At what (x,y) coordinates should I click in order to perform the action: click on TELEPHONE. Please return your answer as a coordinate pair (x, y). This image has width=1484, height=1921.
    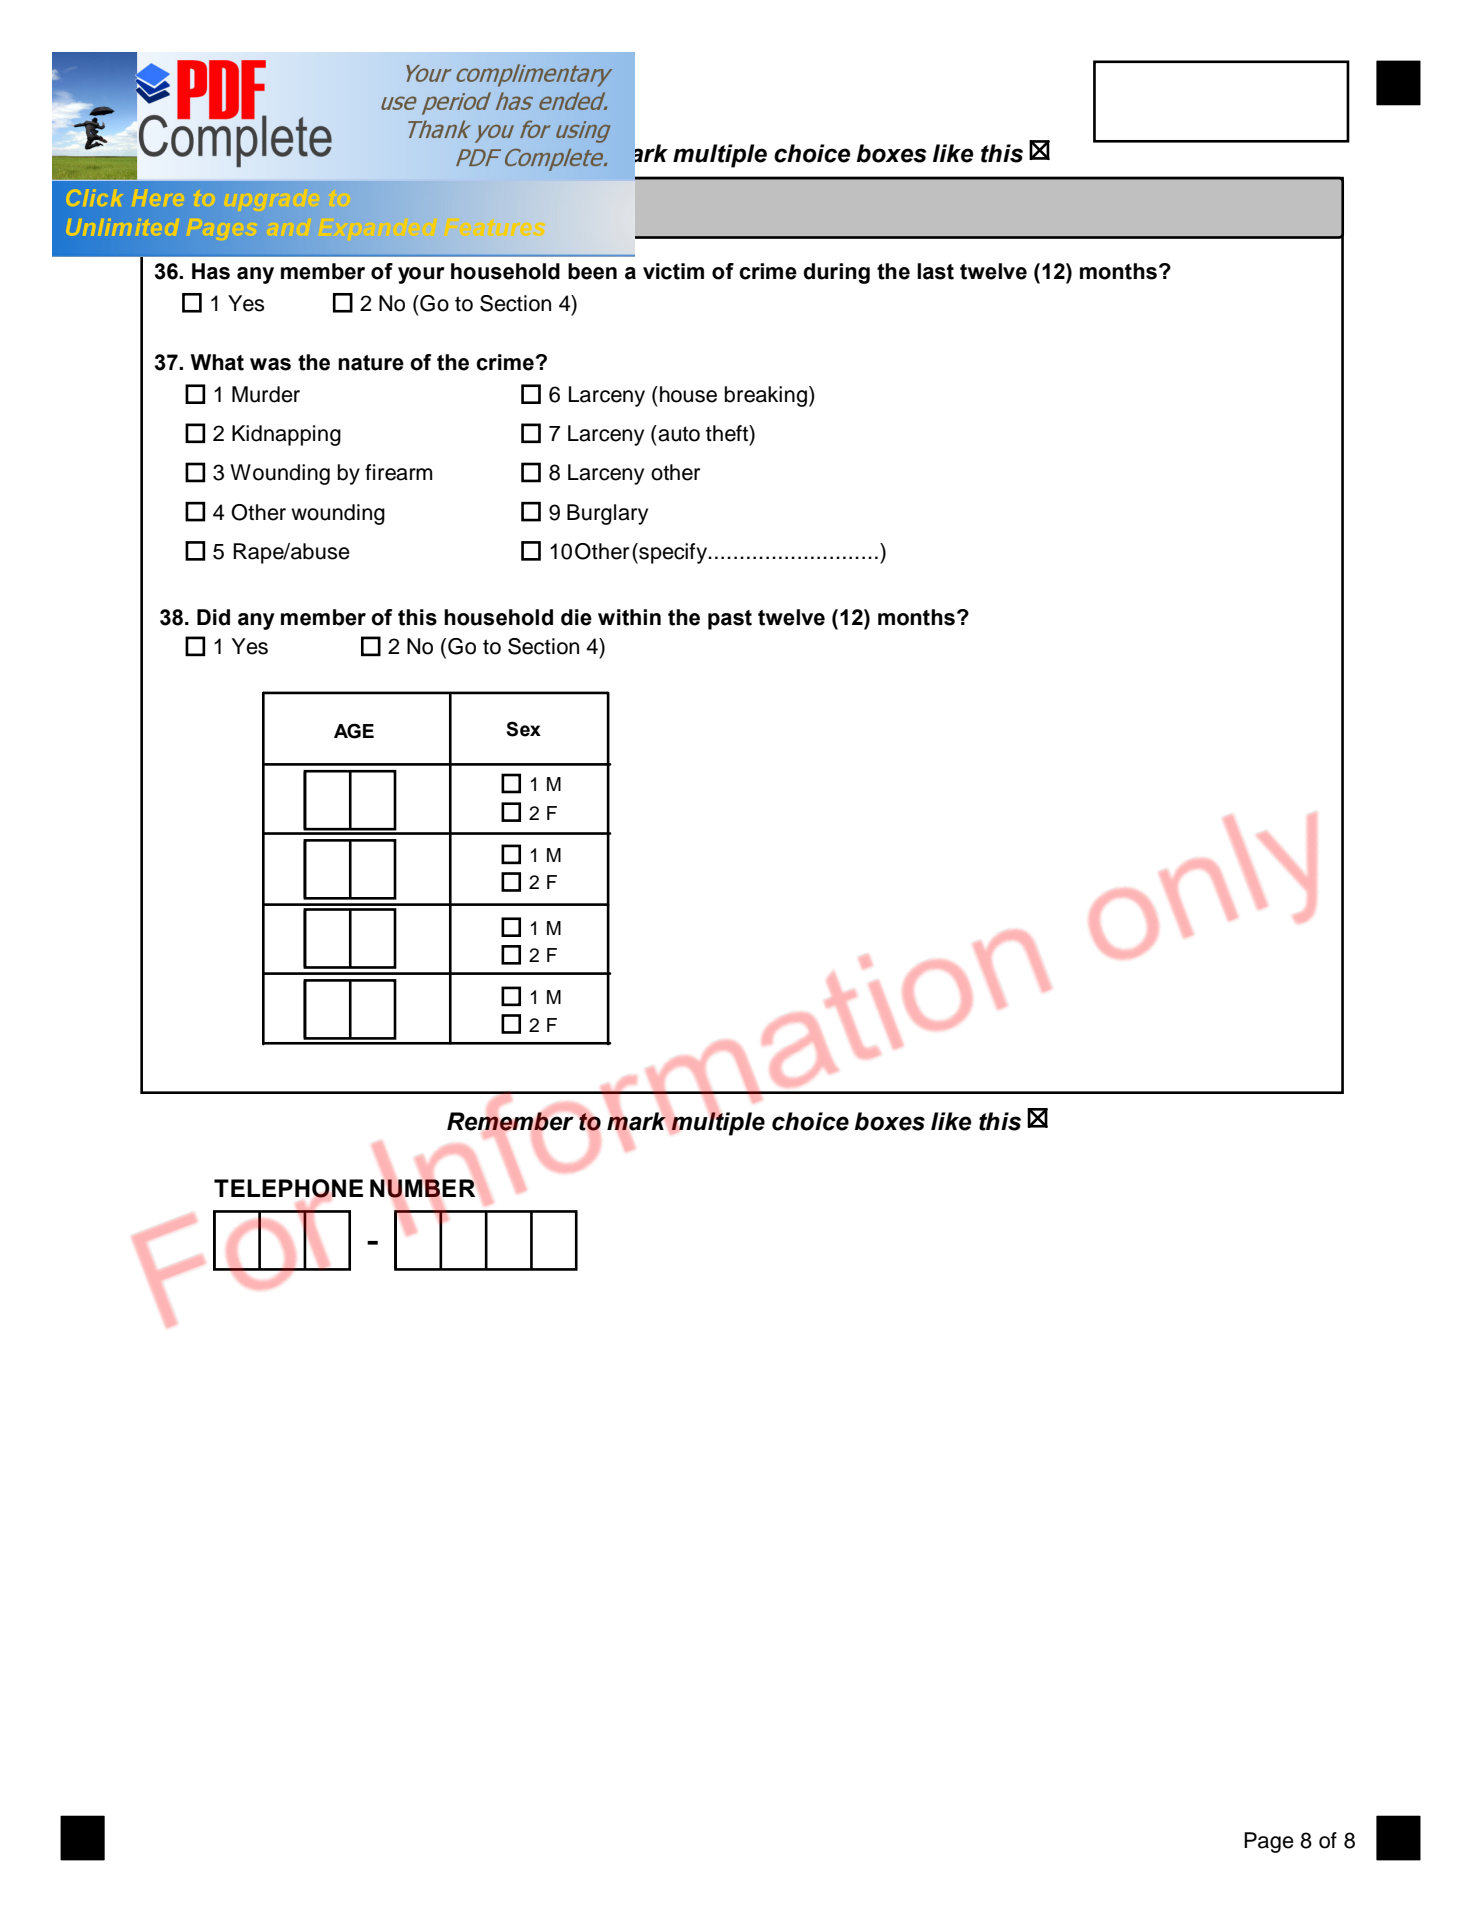
    Looking at the image, I should click on (288, 1189).
